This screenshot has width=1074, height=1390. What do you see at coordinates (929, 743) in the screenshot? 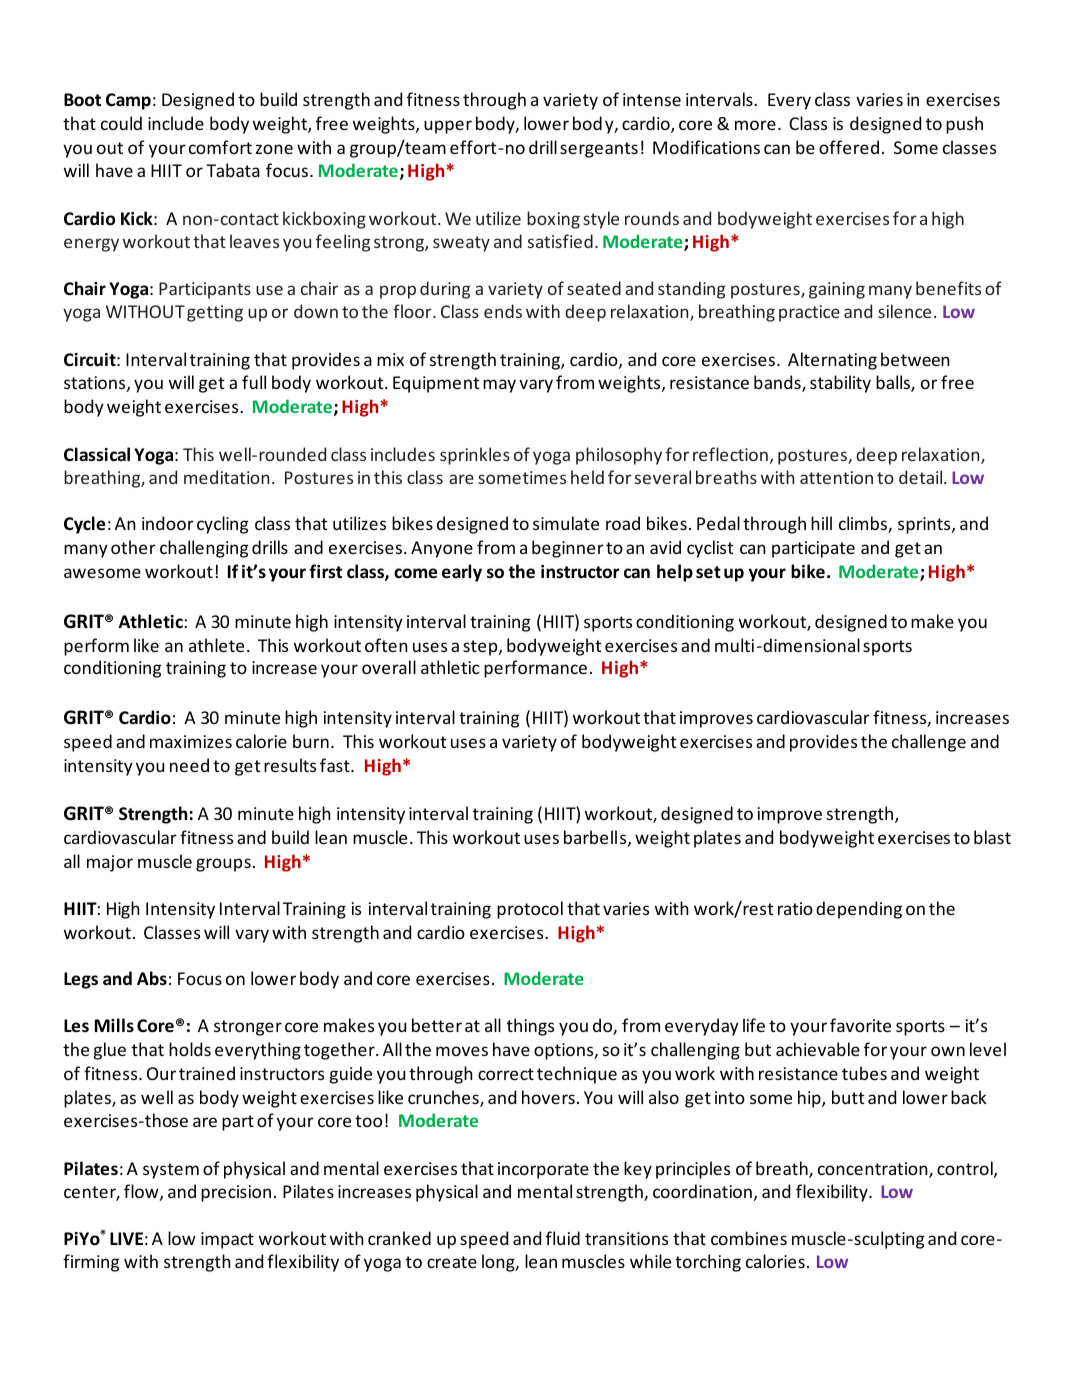
I see `challenge` at bounding box center [929, 743].
